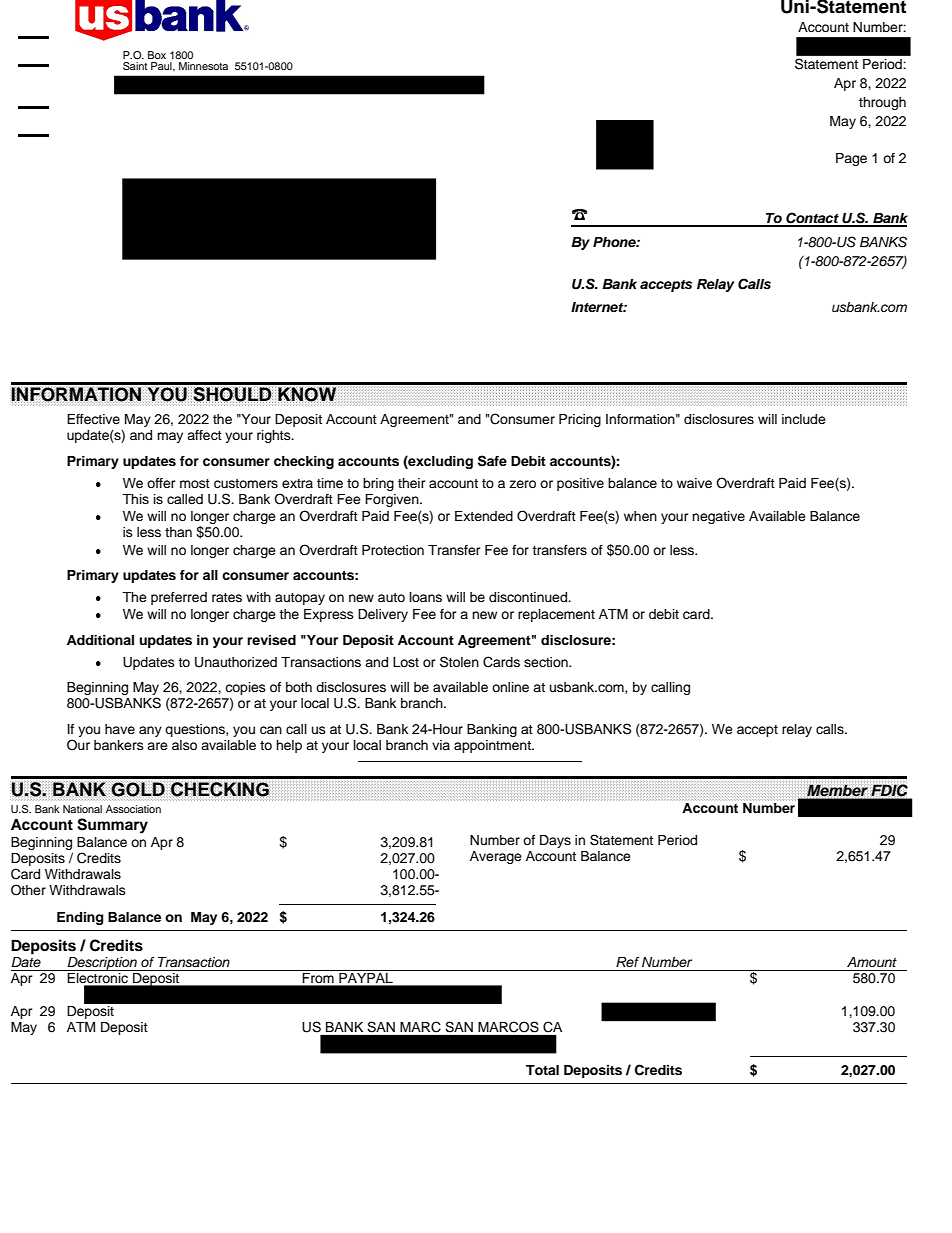 This document has height=1233, width=952. What do you see at coordinates (804, 419) in the document?
I see `include` at bounding box center [804, 419].
